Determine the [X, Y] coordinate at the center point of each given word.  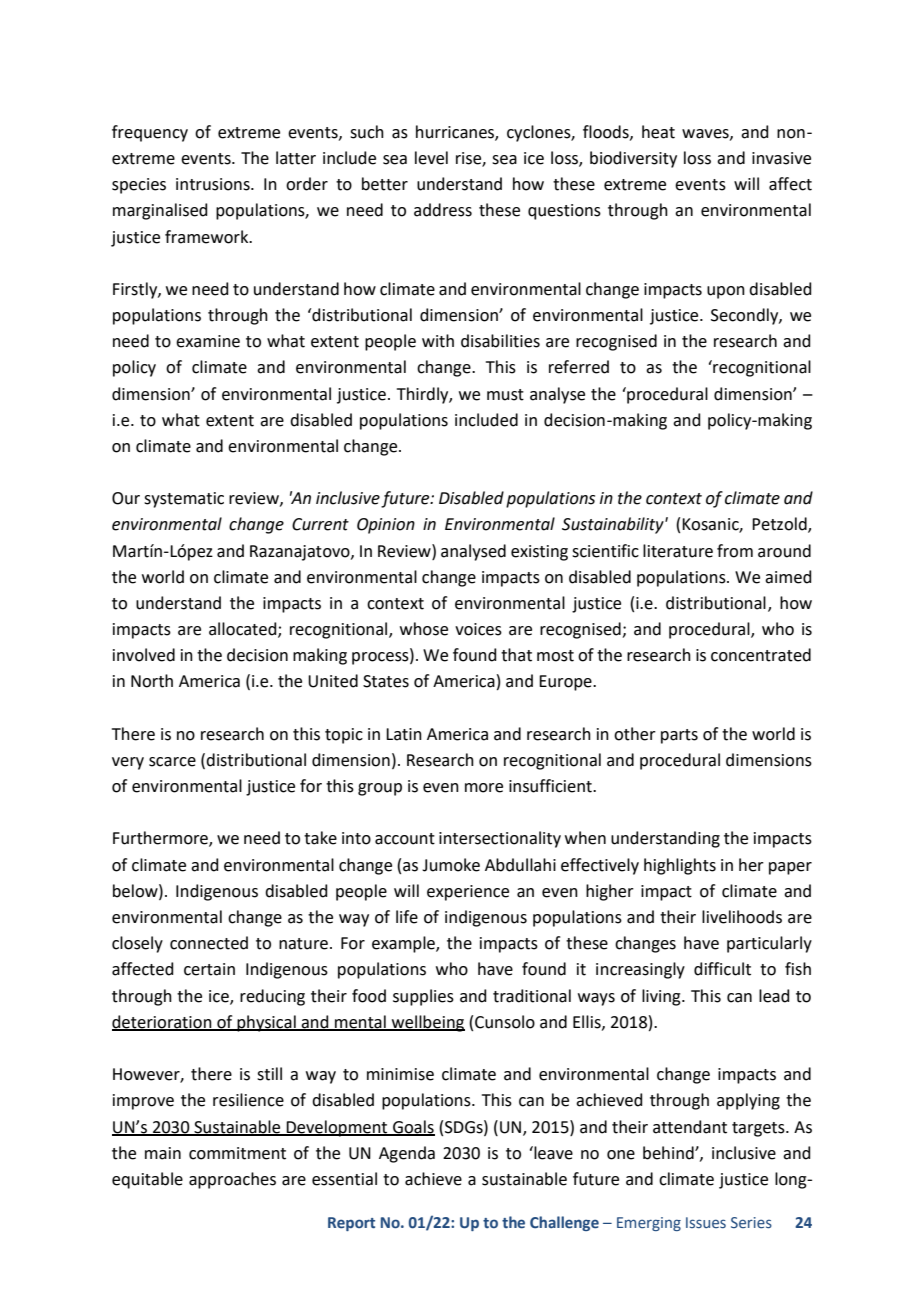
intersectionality [500, 839]
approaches [232, 1180]
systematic [184, 500]
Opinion [386, 526]
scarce [172, 762]
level [431, 158]
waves [706, 134]
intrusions [214, 184]
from [735, 551]
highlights [680, 866]
